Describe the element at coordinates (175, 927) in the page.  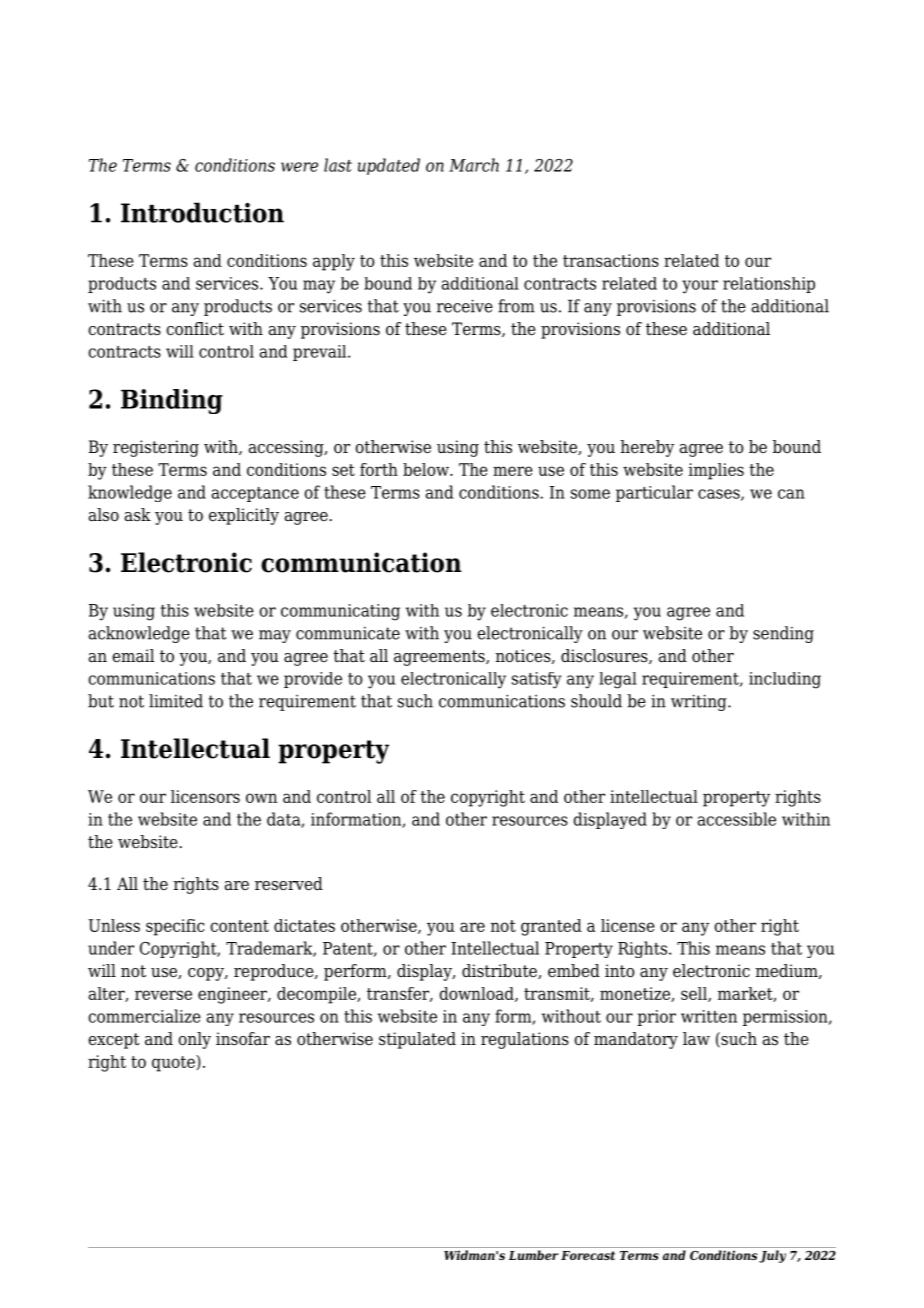
I see `specific` at that location.
